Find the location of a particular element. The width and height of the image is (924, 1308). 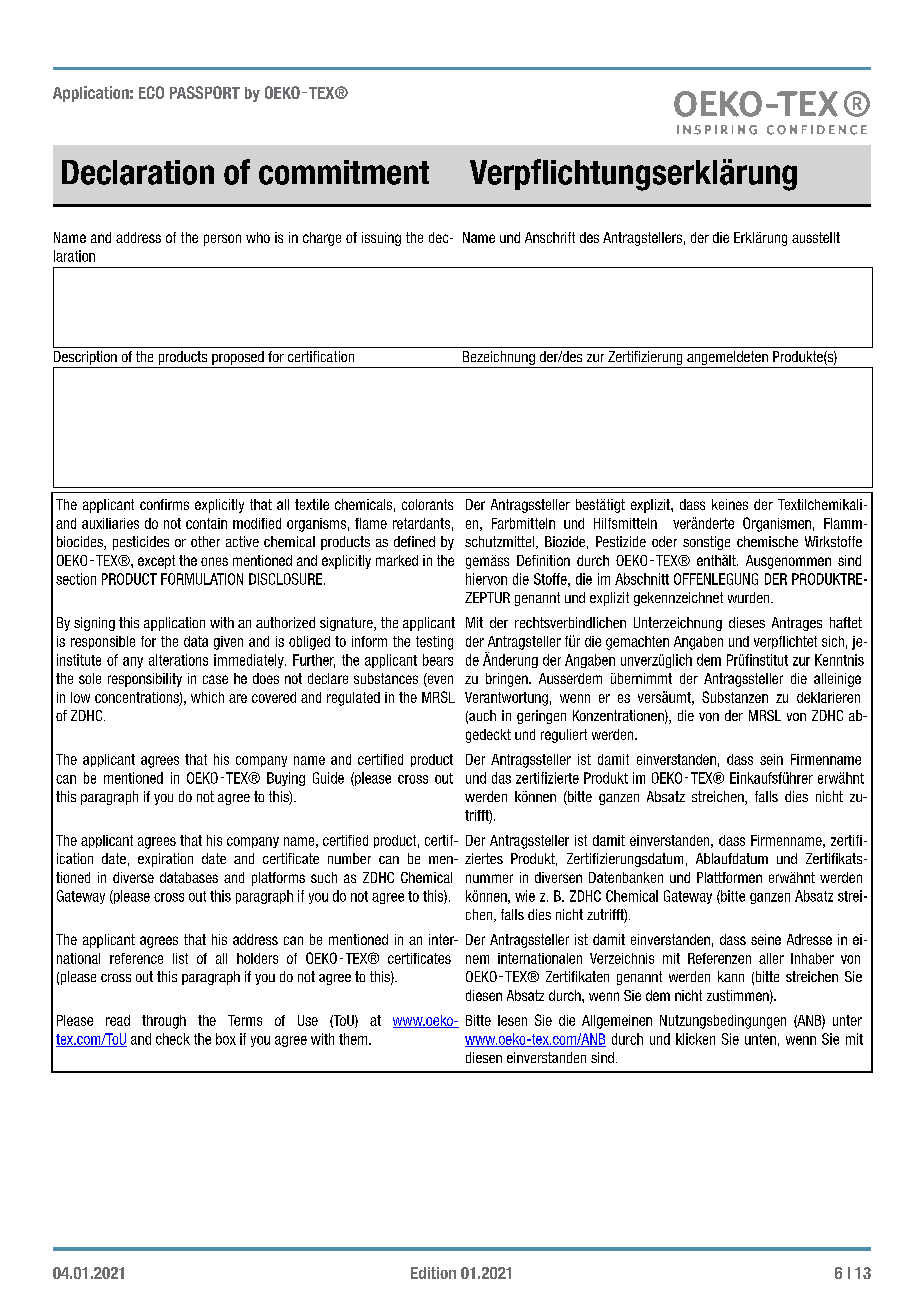

ECO is located at coordinates (151, 92).
